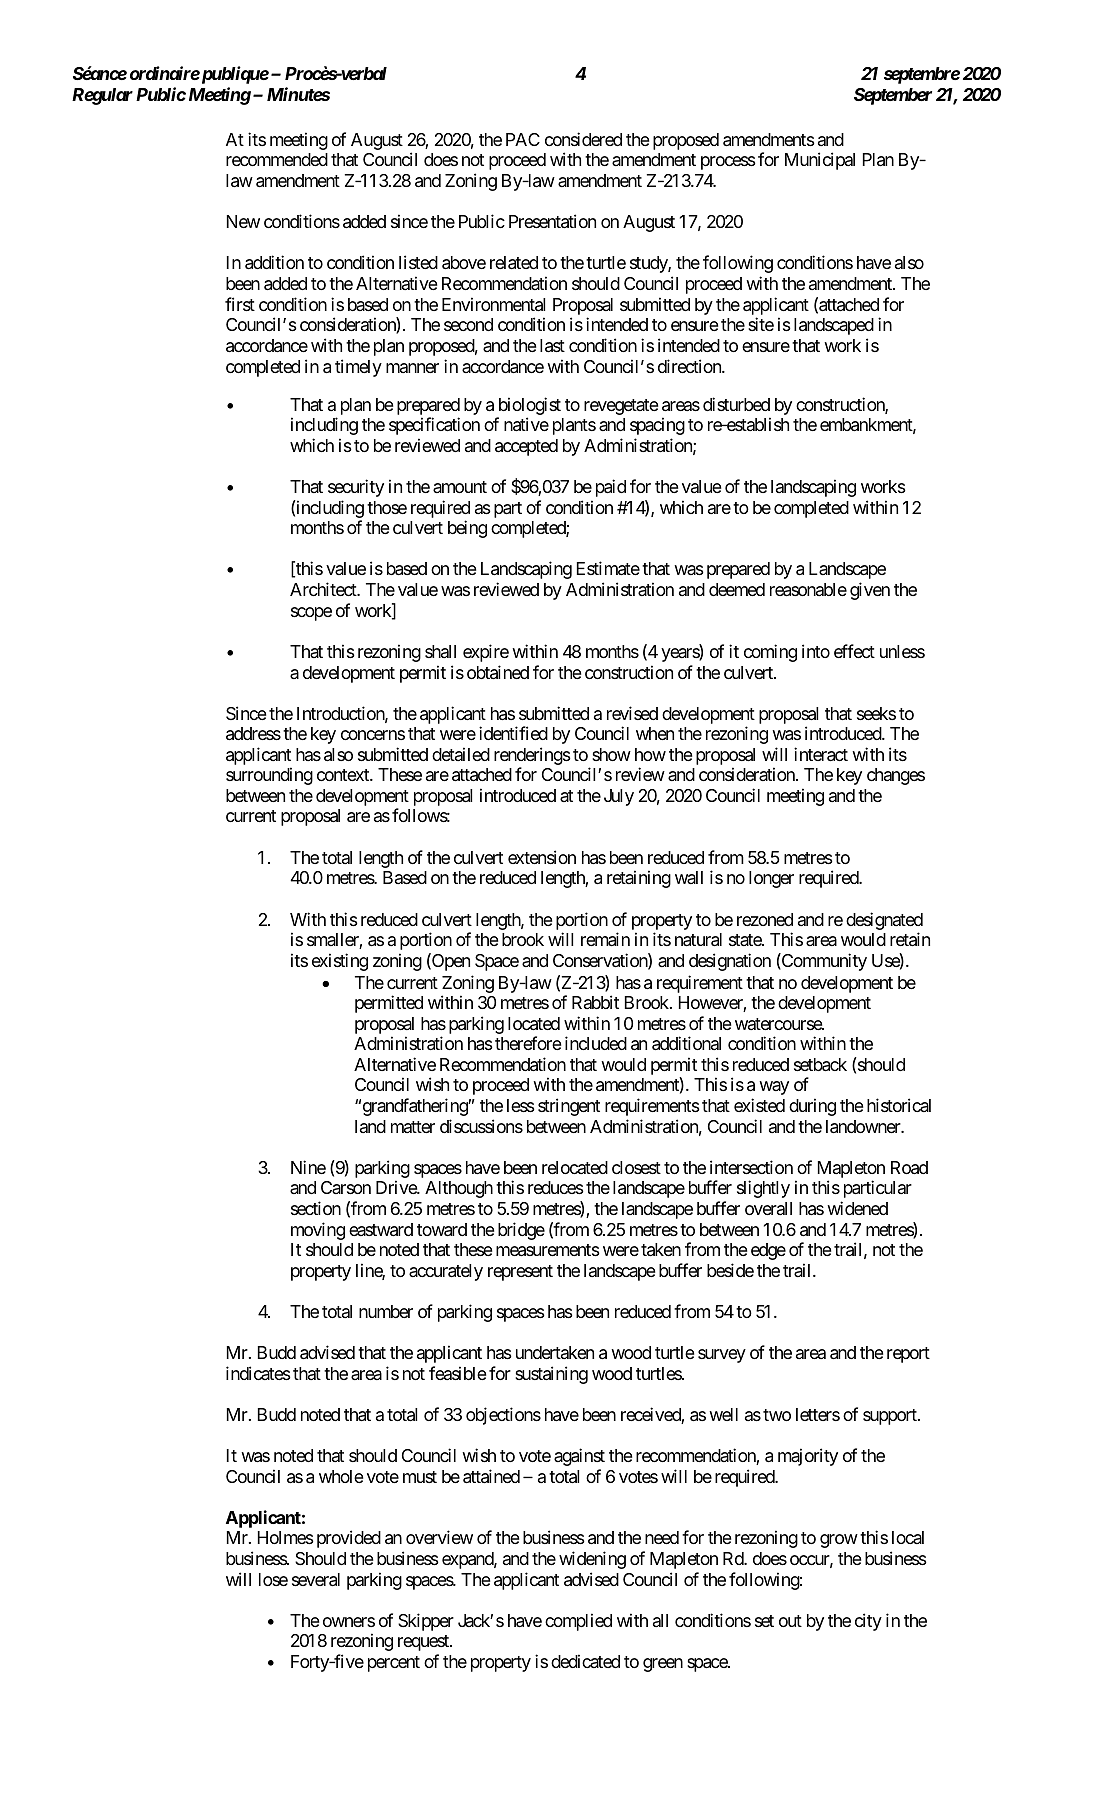 The width and height of the screenshot is (1095, 1804). Describe the element at coordinates (269, 776) in the screenshot. I see `surrounding` at that location.
